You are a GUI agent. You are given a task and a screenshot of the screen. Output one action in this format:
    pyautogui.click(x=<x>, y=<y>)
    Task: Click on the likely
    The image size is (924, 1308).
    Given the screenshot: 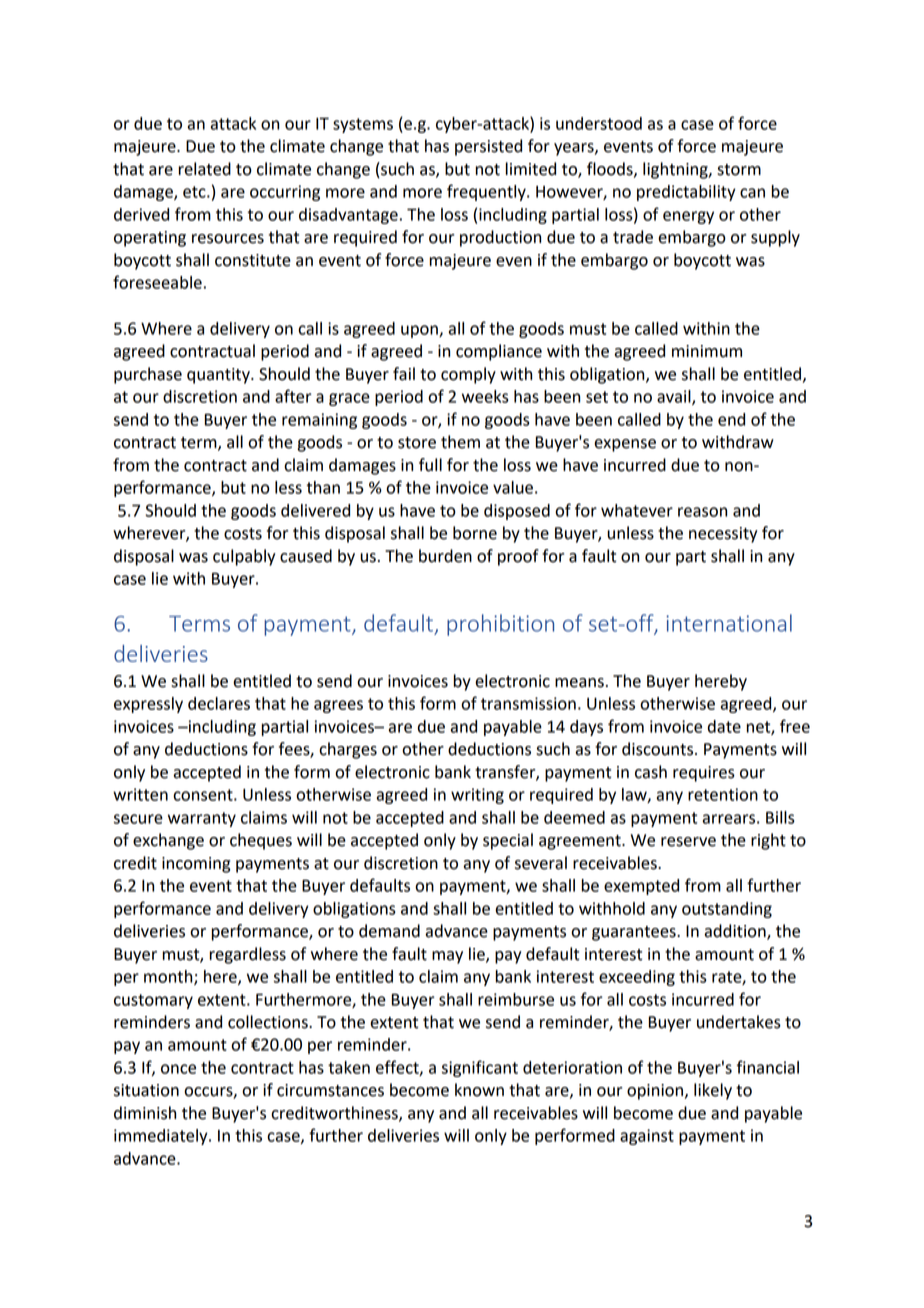 What is the action you would take?
    pyautogui.click(x=713, y=1091)
